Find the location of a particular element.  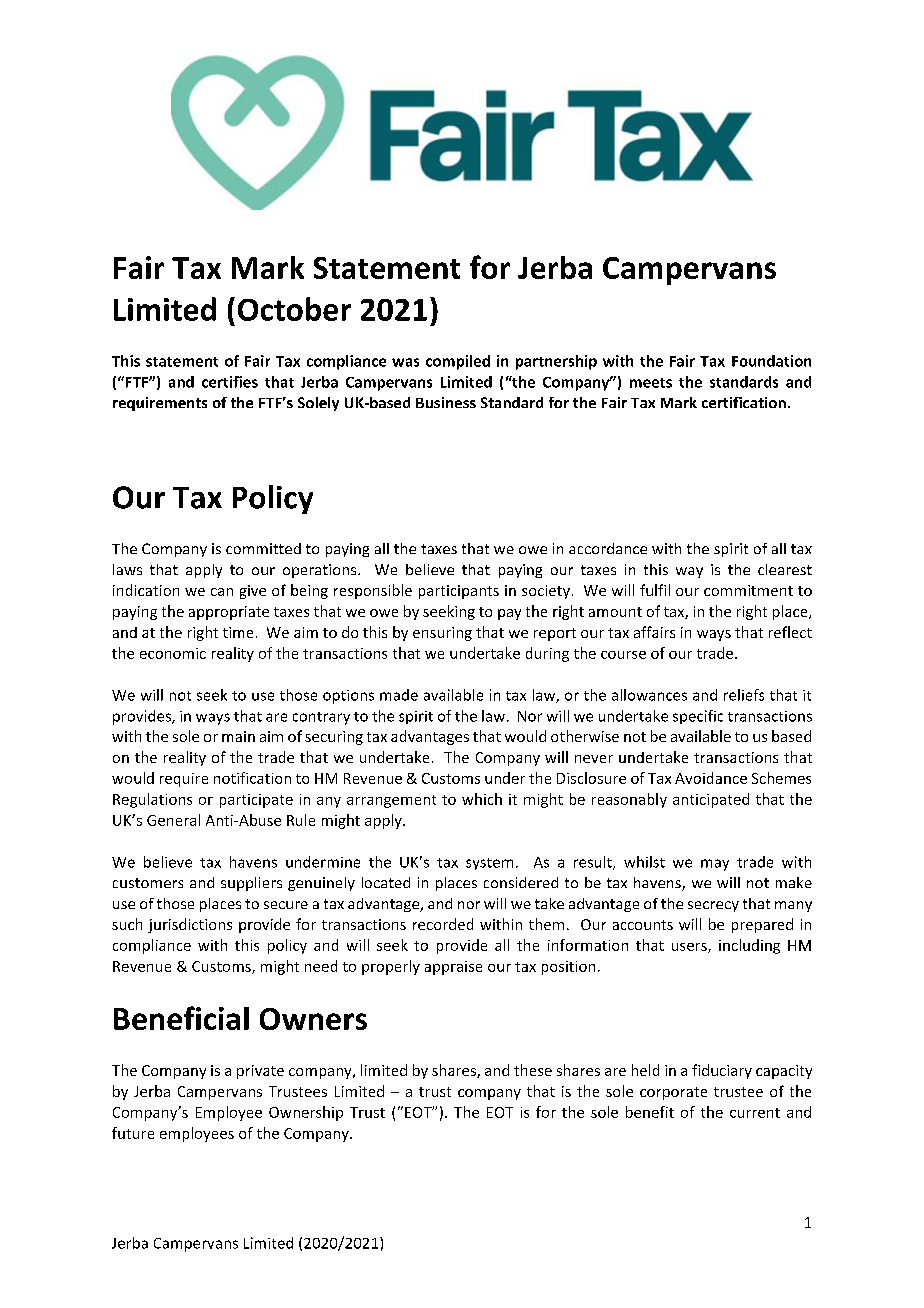

main is located at coordinates (238, 736).
